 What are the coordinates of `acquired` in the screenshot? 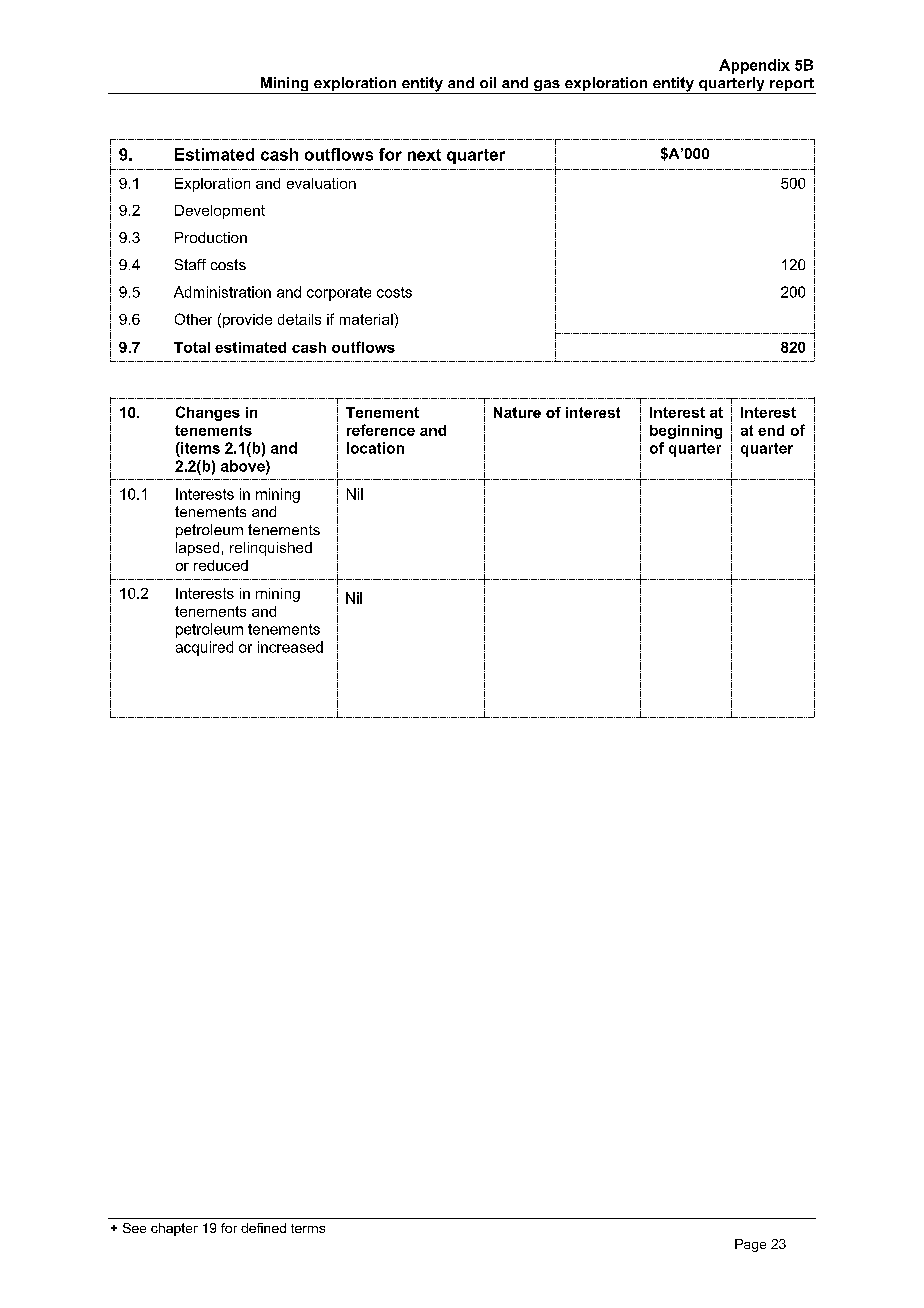 It's located at (204, 648).
